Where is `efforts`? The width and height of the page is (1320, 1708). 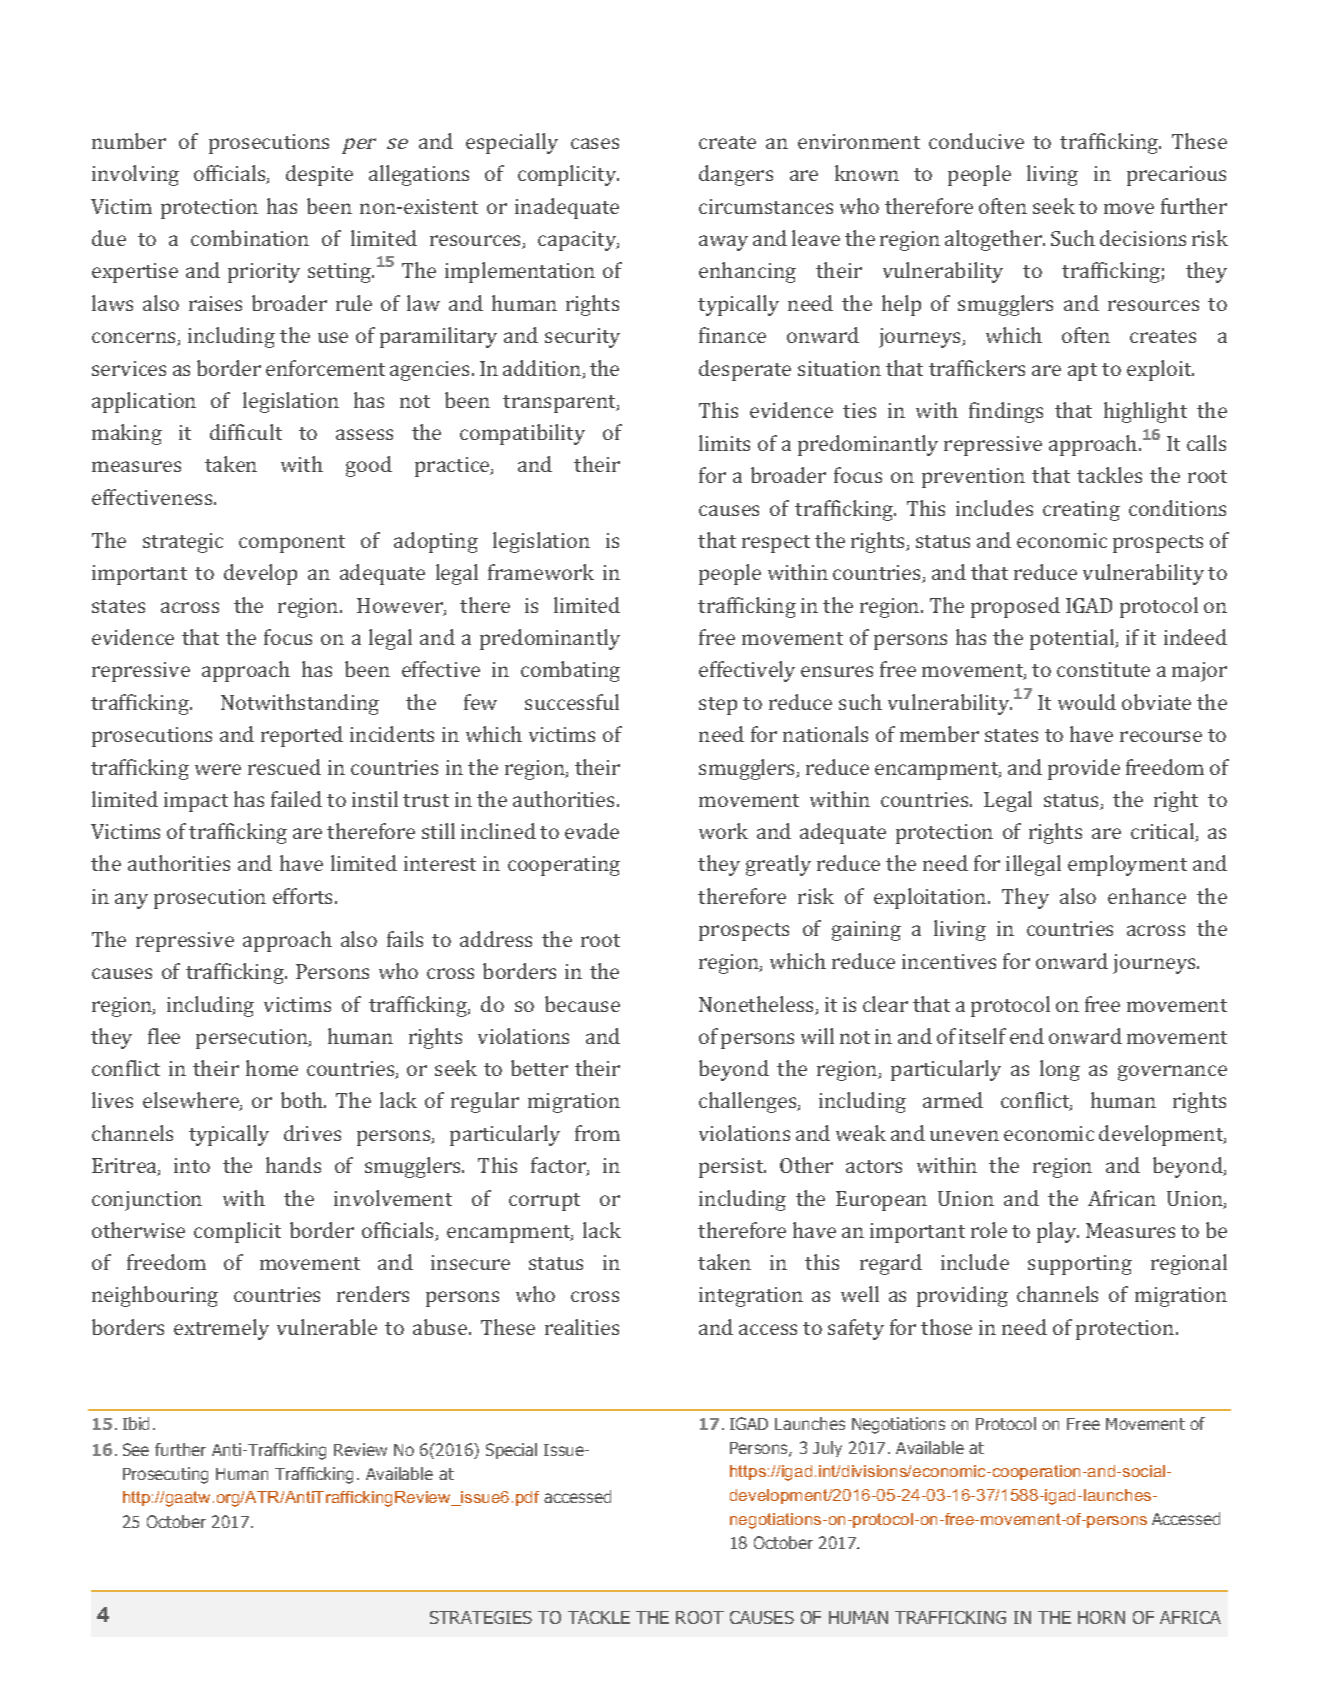 efforts is located at coordinates (304, 896).
